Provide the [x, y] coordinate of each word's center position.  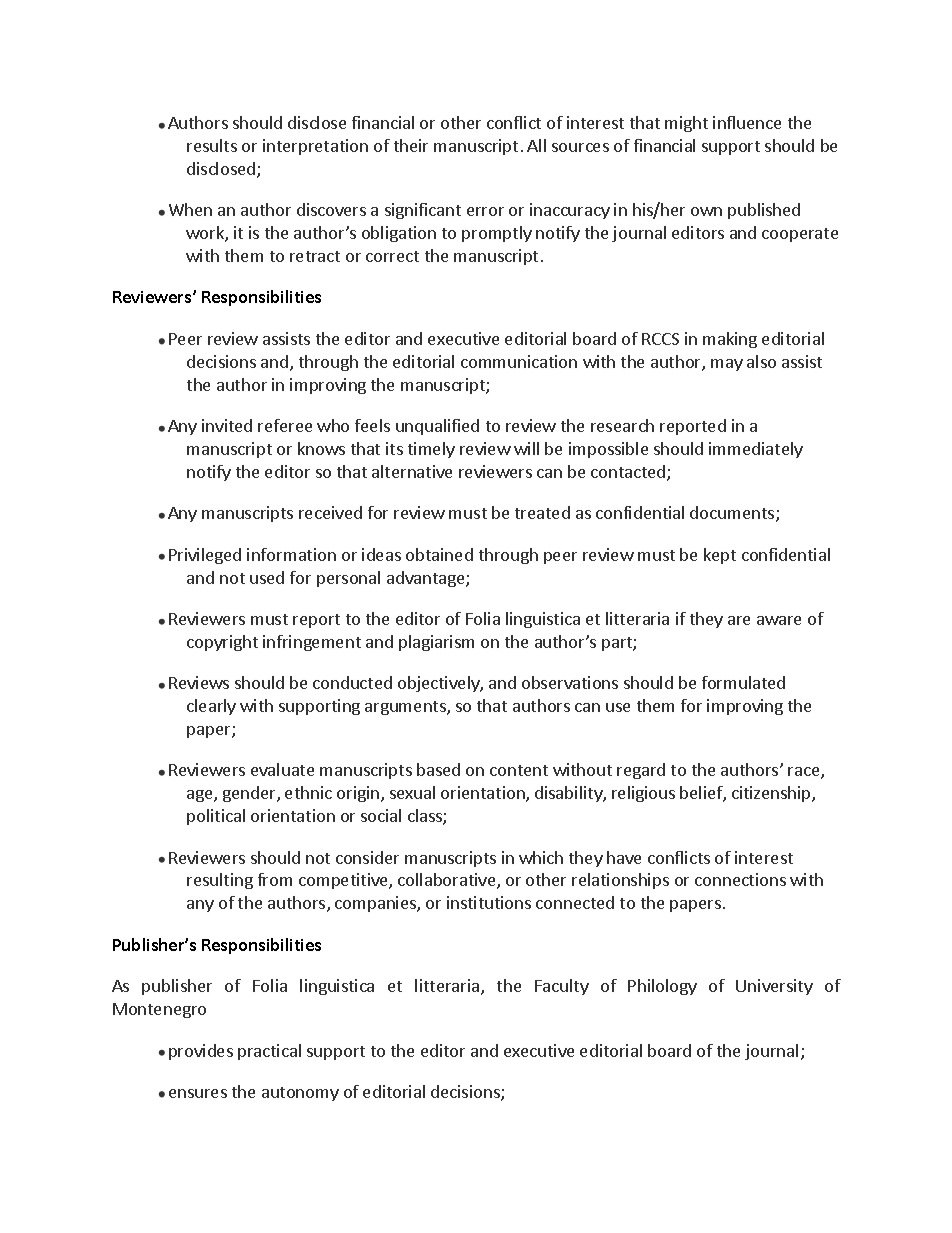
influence [747, 122]
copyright [222, 643]
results [212, 145]
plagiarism [436, 643]
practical [269, 1052]
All [536, 145]
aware [779, 620]
